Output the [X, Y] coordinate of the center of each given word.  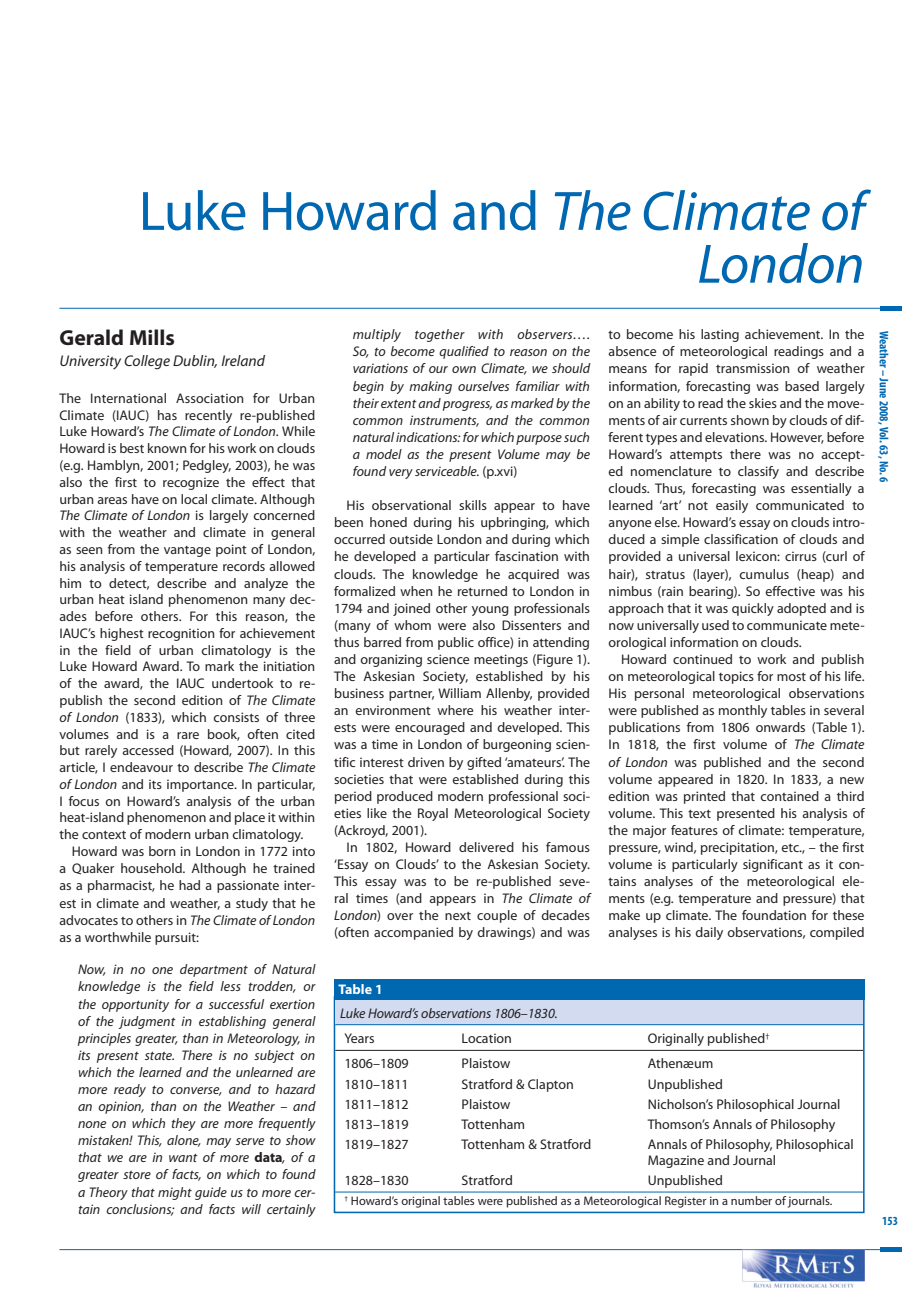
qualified [464, 352]
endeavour [141, 767]
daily [709, 933]
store [137, 1175]
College [147, 362]
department [214, 970]
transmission [753, 368]
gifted [484, 763]
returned [482, 591]
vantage [187, 551]
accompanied [413, 933]
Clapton [550, 1085]
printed [704, 797]
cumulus [764, 574]
